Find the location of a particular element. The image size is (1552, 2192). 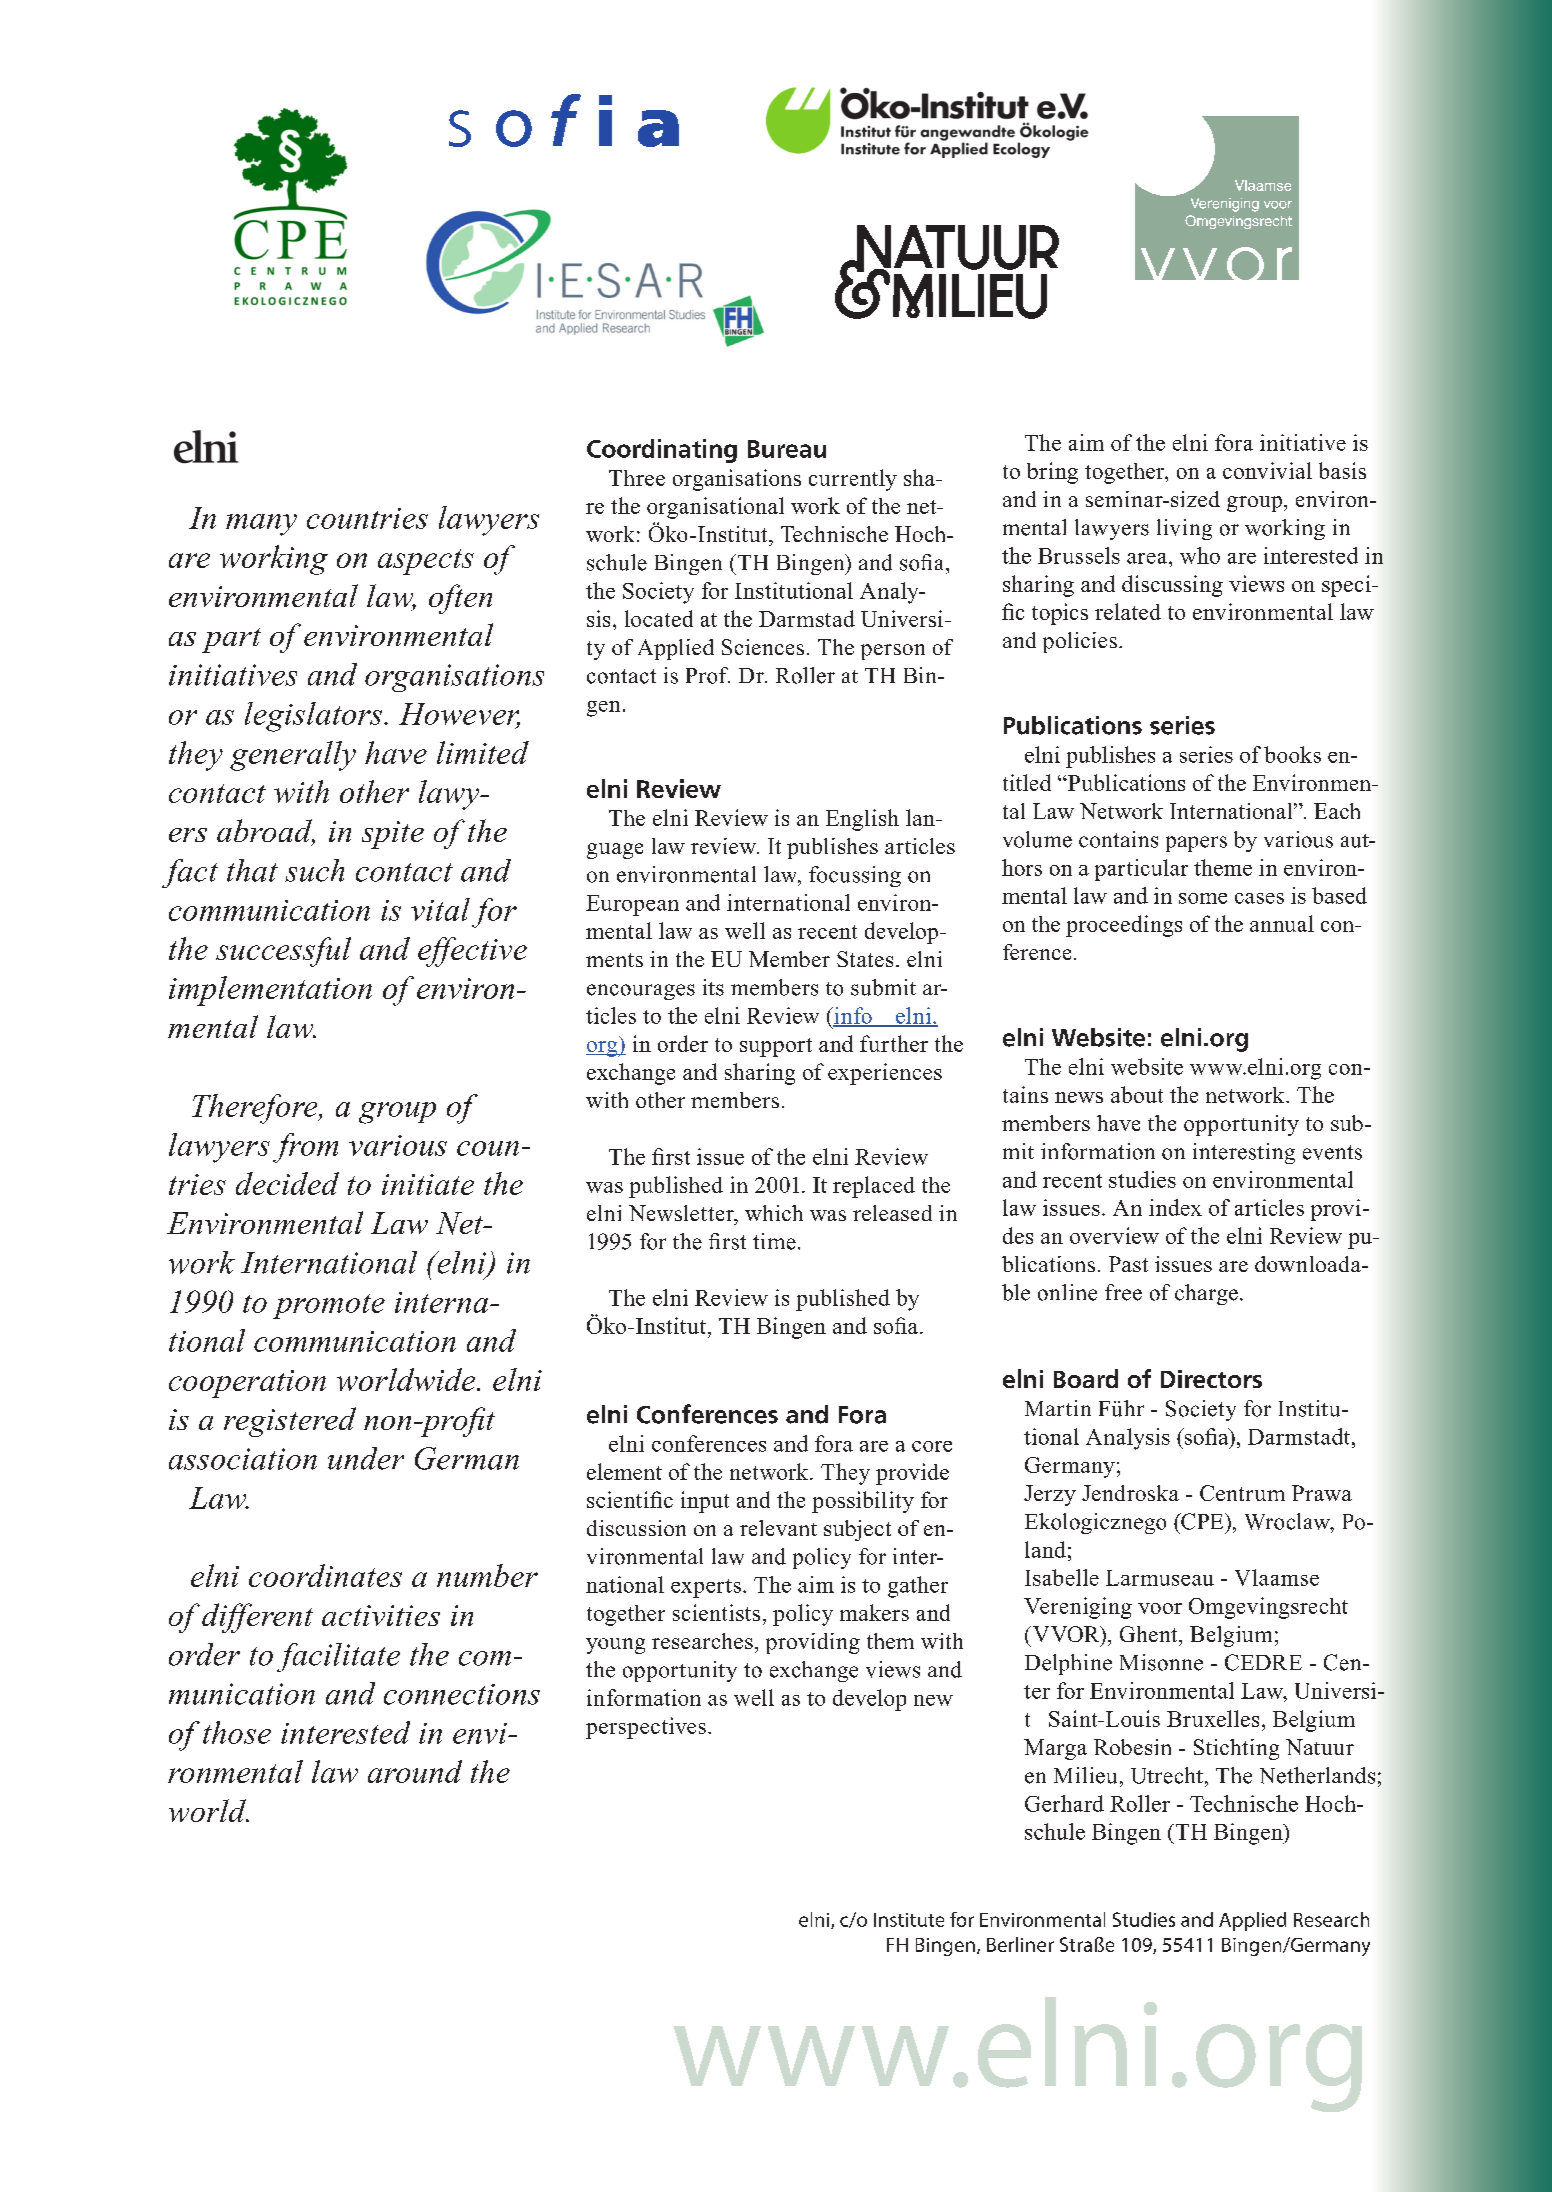

living is located at coordinates (1184, 529).
